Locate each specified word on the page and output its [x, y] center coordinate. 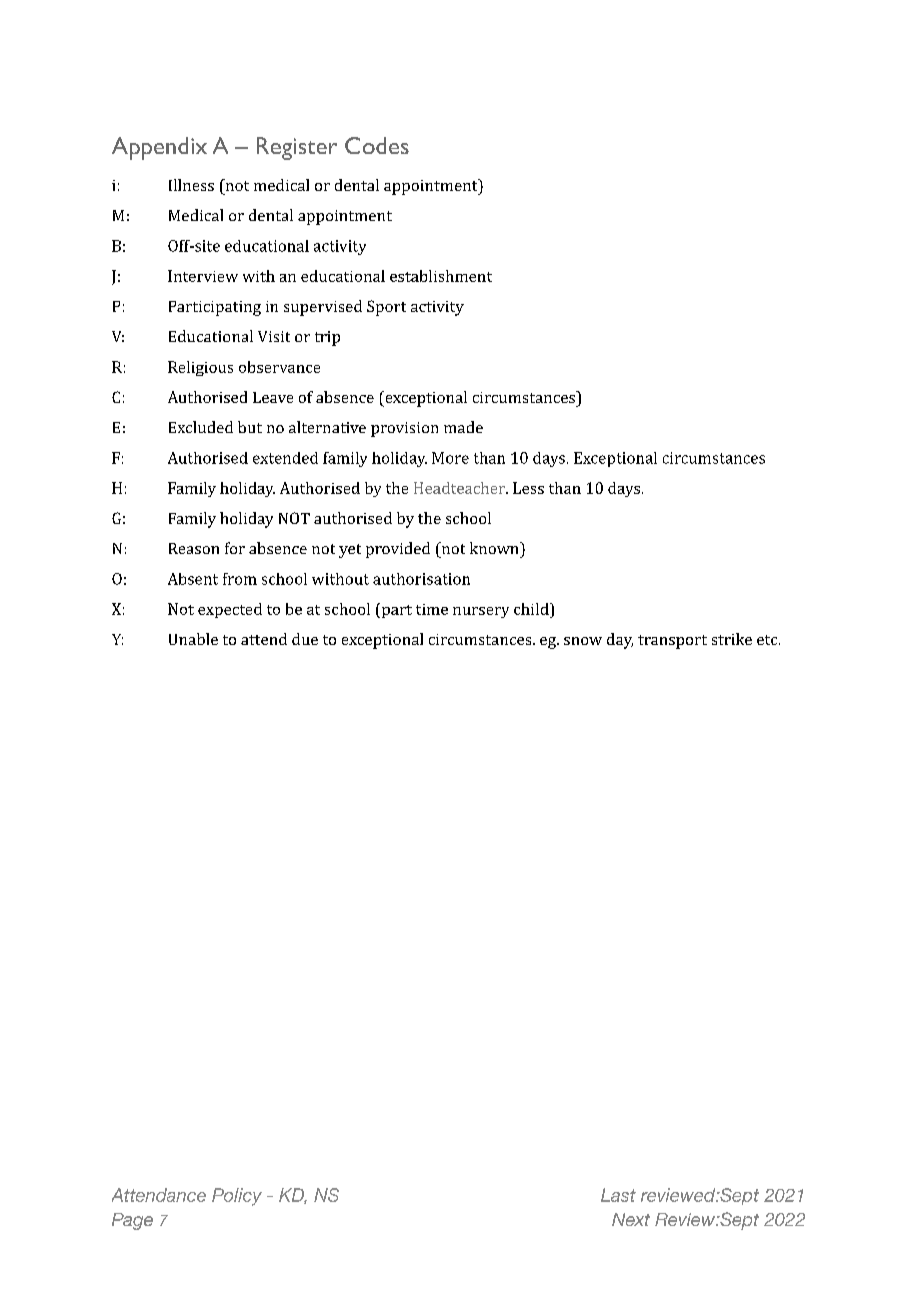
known [495, 548]
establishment [441, 276]
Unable [193, 639]
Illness [191, 185]
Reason [194, 548]
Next [631, 1219]
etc [768, 640]
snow [583, 641]
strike [732, 639]
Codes [377, 145]
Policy [237, 1197]
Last [618, 1195]
